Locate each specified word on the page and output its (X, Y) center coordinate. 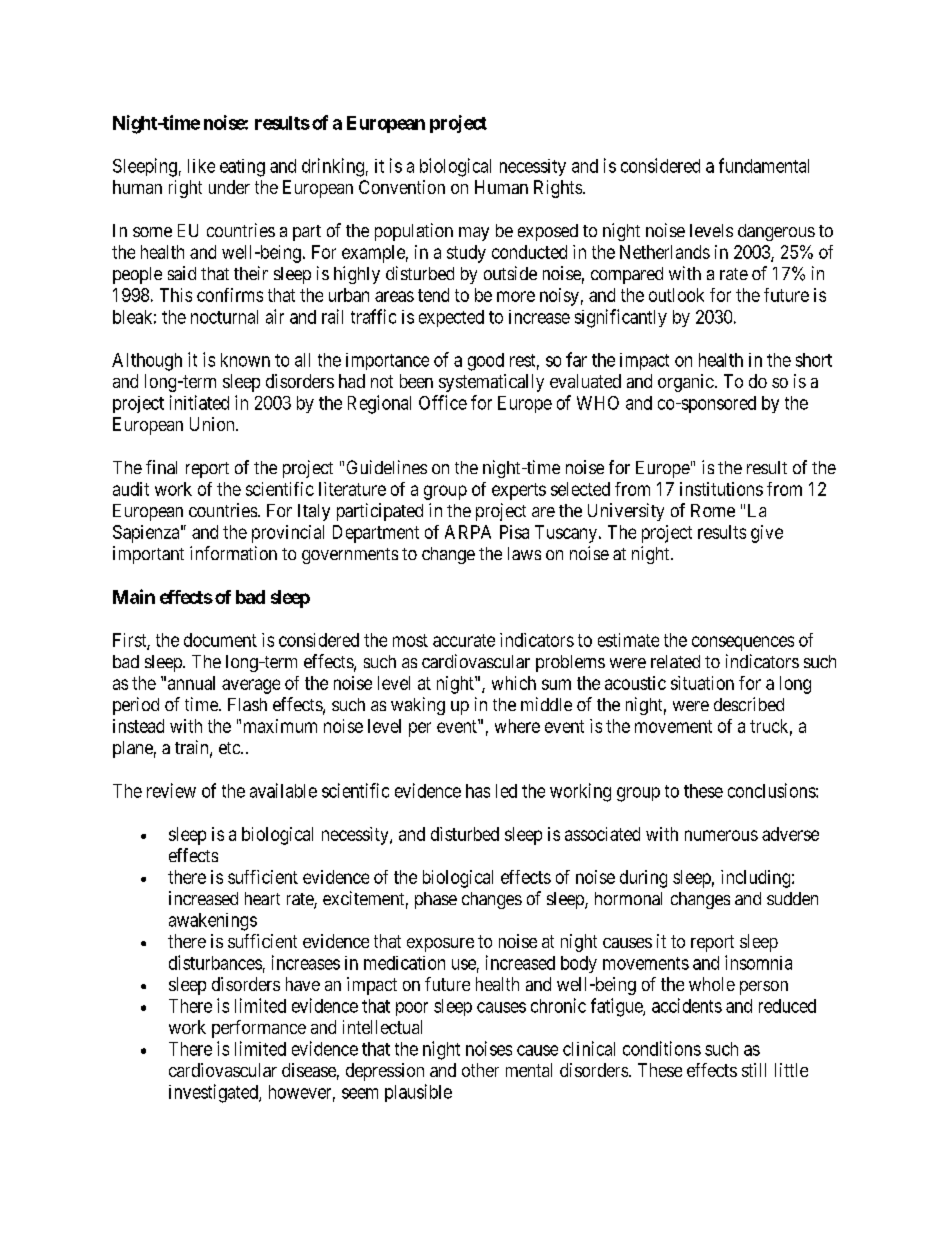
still (754, 1070)
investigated (214, 1093)
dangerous (776, 232)
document (220, 640)
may (474, 234)
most (410, 640)
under (229, 187)
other (480, 1070)
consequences (743, 643)
